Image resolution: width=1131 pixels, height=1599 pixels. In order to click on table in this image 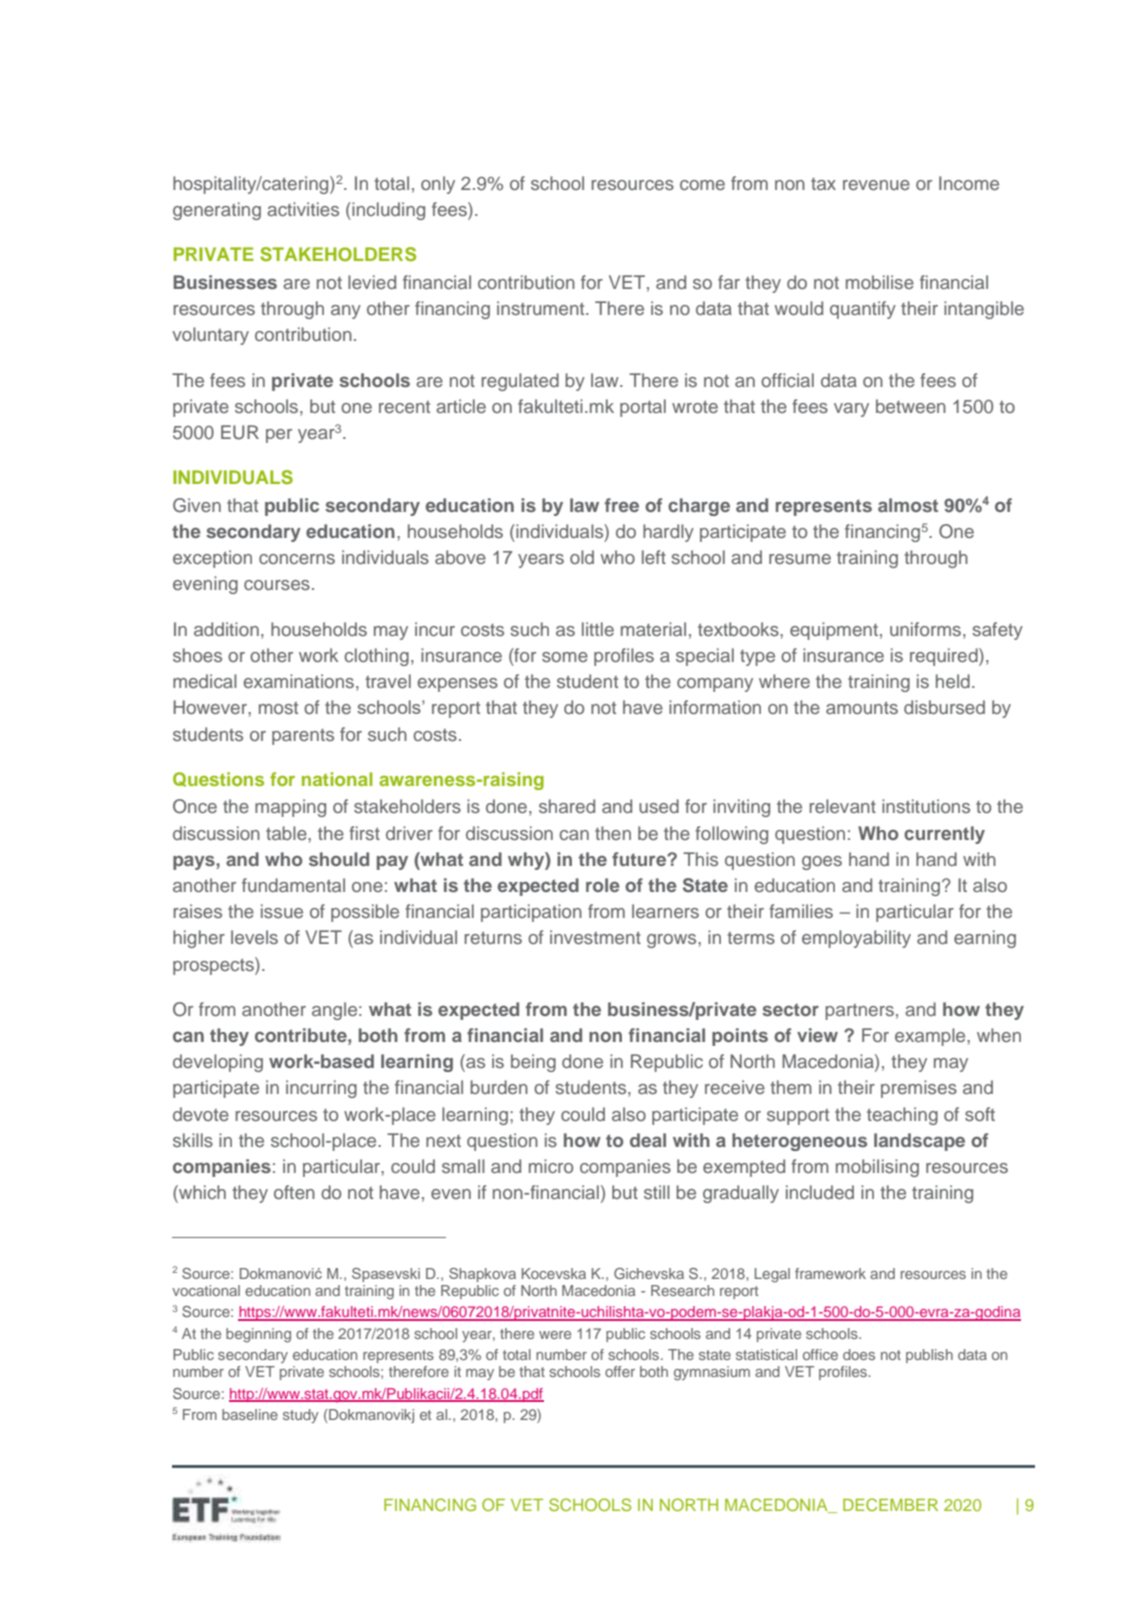, I will do `click(287, 833)`.
